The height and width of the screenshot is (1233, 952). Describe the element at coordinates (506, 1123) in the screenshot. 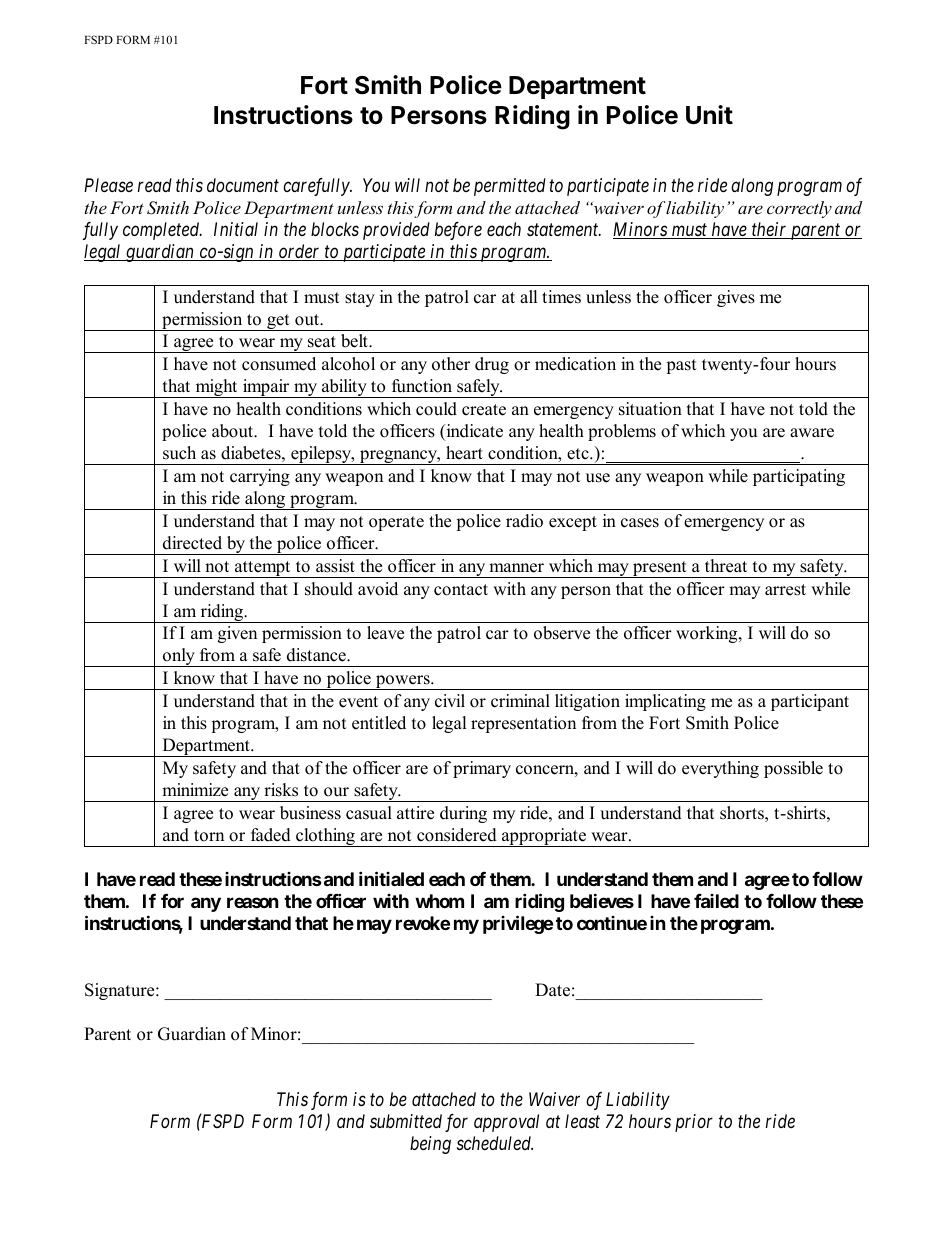

I see `approval` at that location.
